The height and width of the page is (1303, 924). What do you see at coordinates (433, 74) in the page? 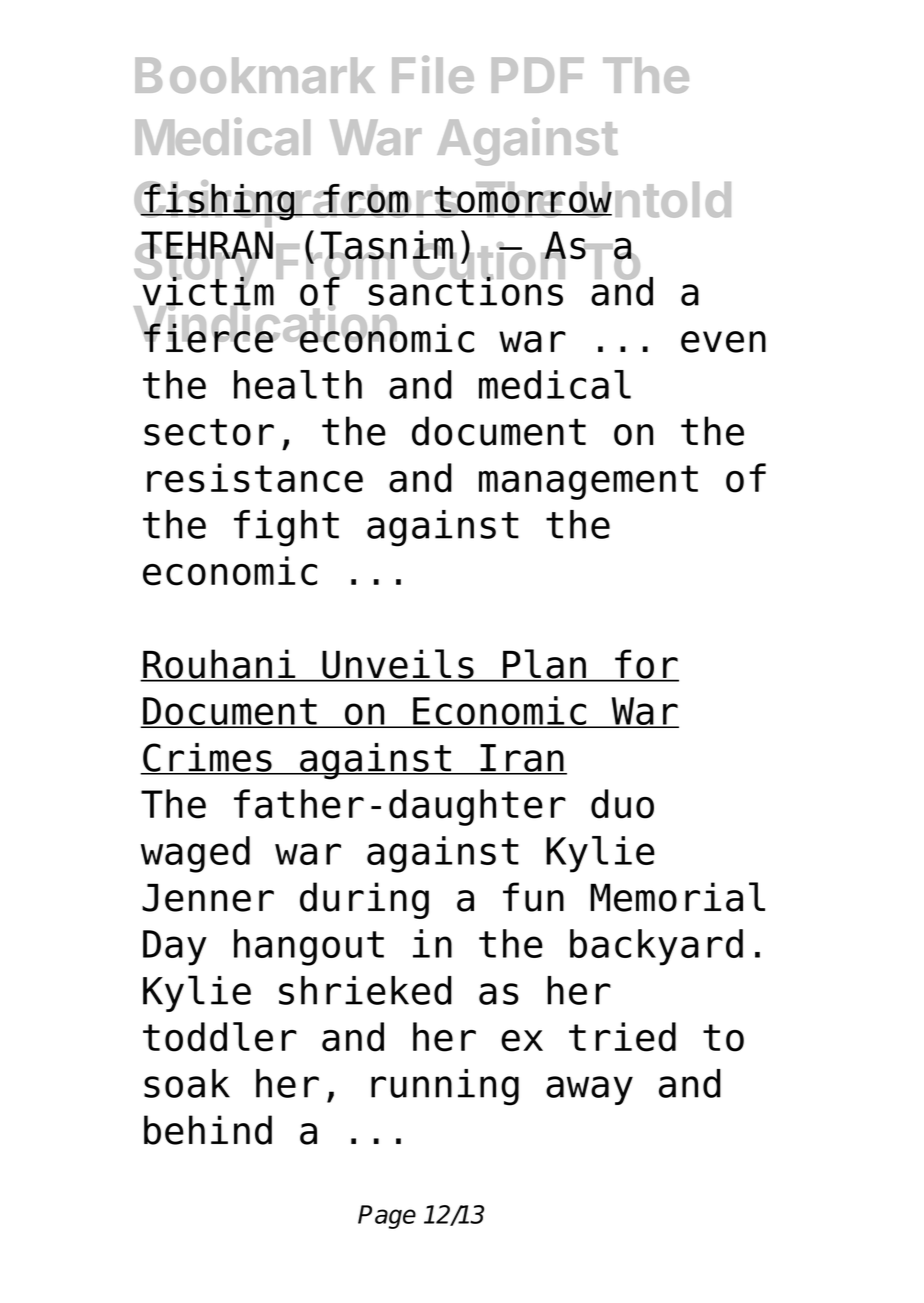
I see `File` at bounding box center [433, 74].
